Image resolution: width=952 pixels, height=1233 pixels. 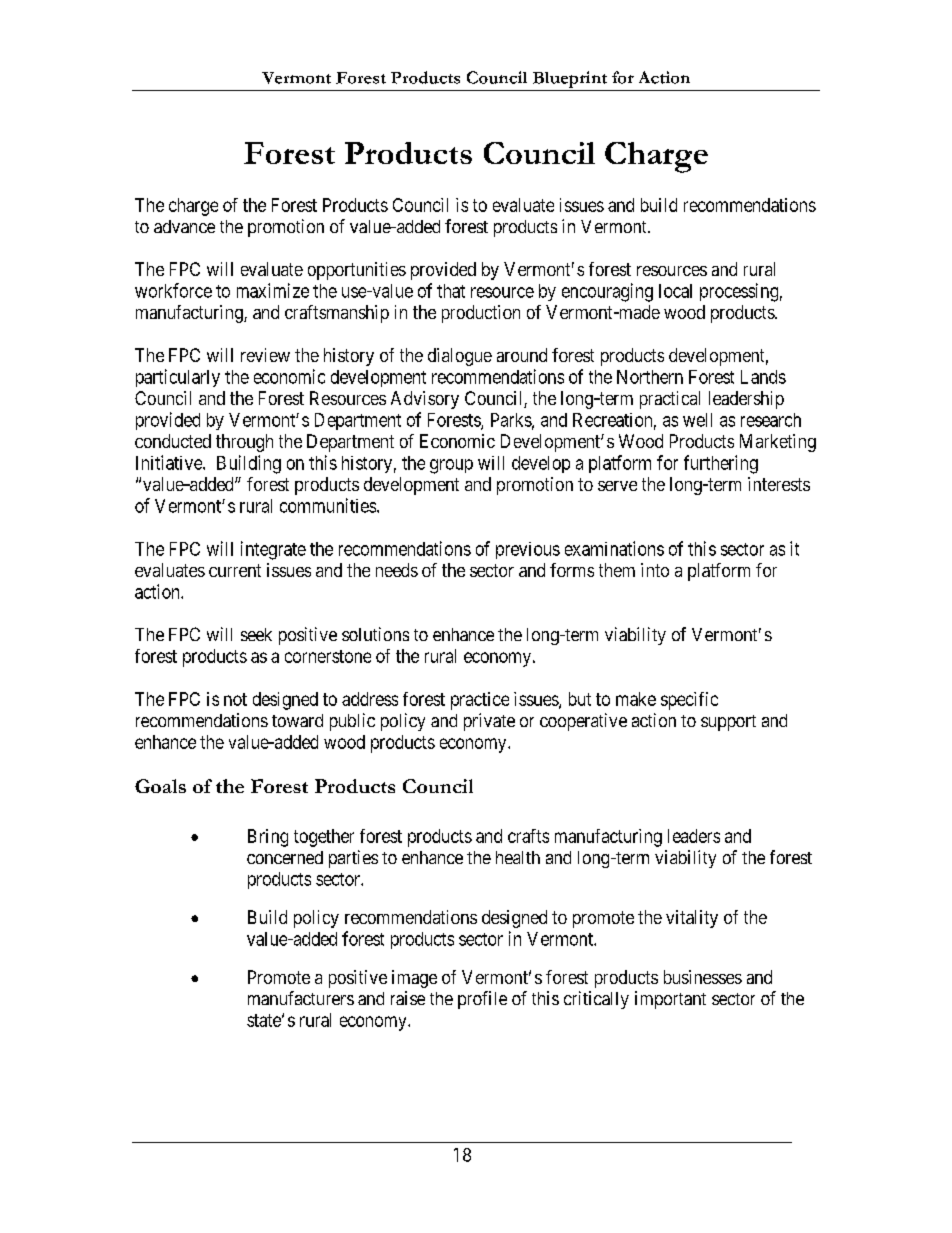 What do you see at coordinates (301, 998) in the screenshot?
I see `manufacturers` at bounding box center [301, 998].
